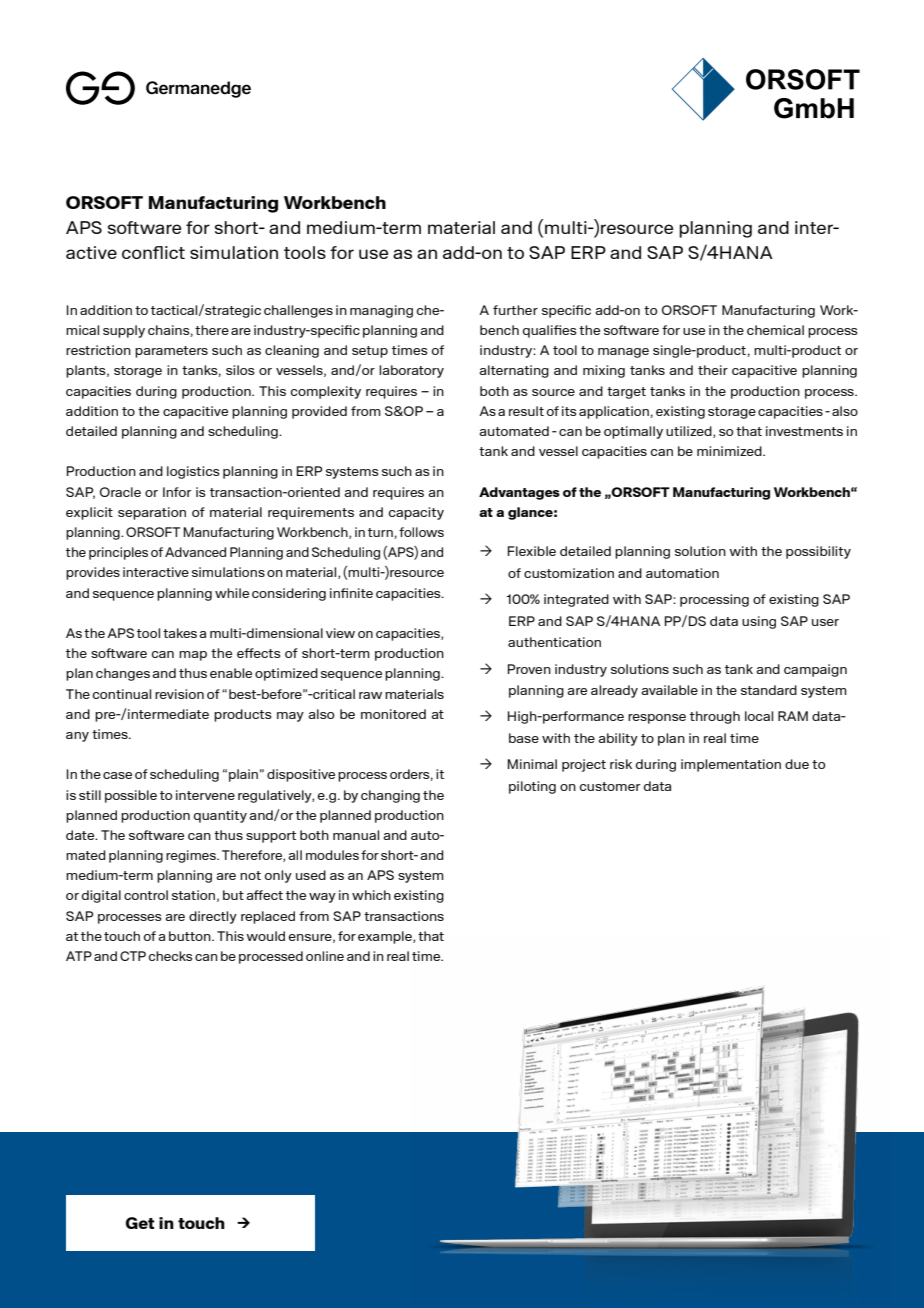 This screenshot has width=924, height=1308. What do you see at coordinates (170, 956) in the screenshot?
I see `checks` at bounding box center [170, 956].
